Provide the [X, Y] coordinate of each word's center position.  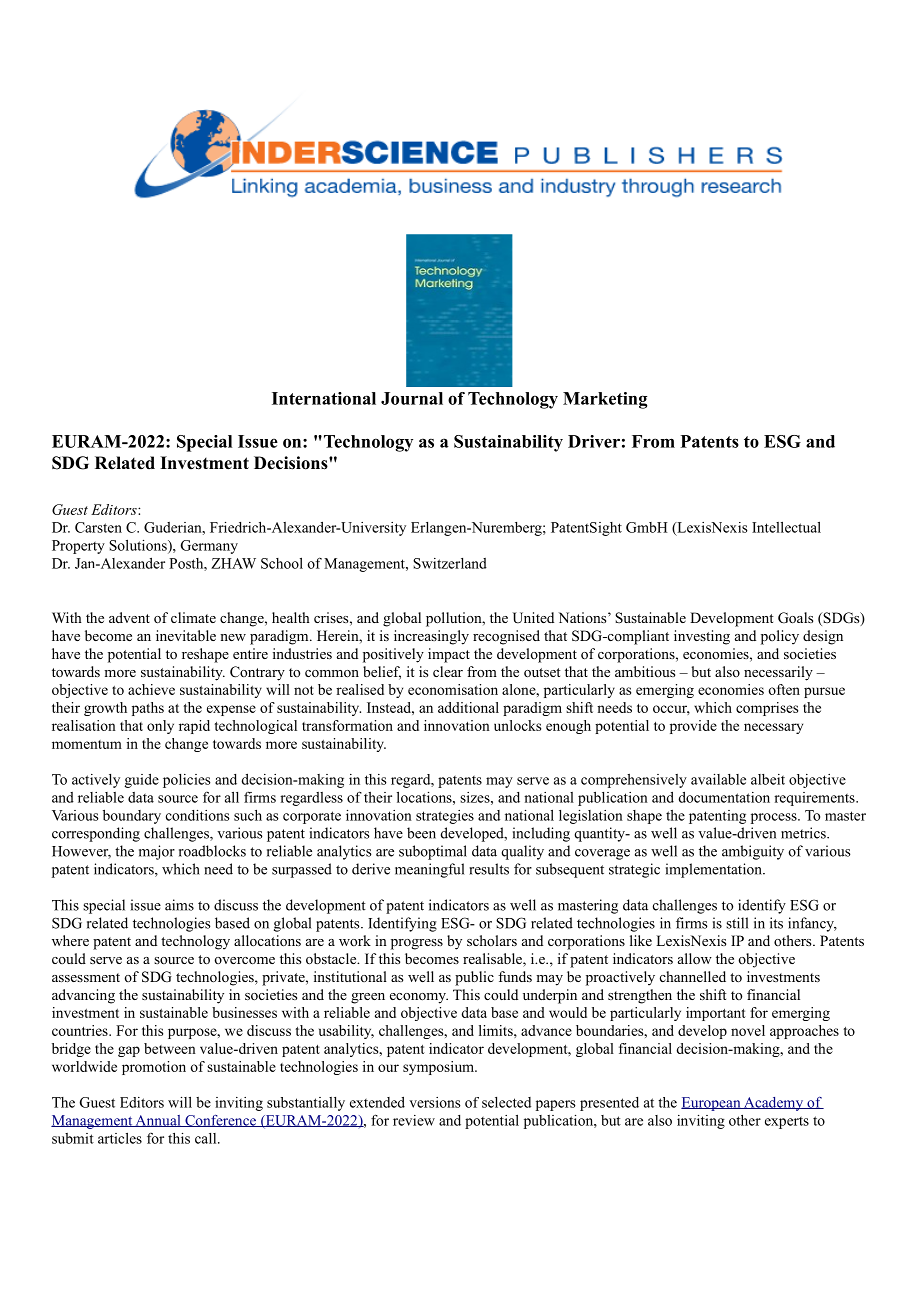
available [718, 779]
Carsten [98, 527]
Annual [158, 1121]
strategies [445, 817]
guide [142, 781]
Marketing [605, 400]
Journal [412, 398]
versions [435, 1102]
